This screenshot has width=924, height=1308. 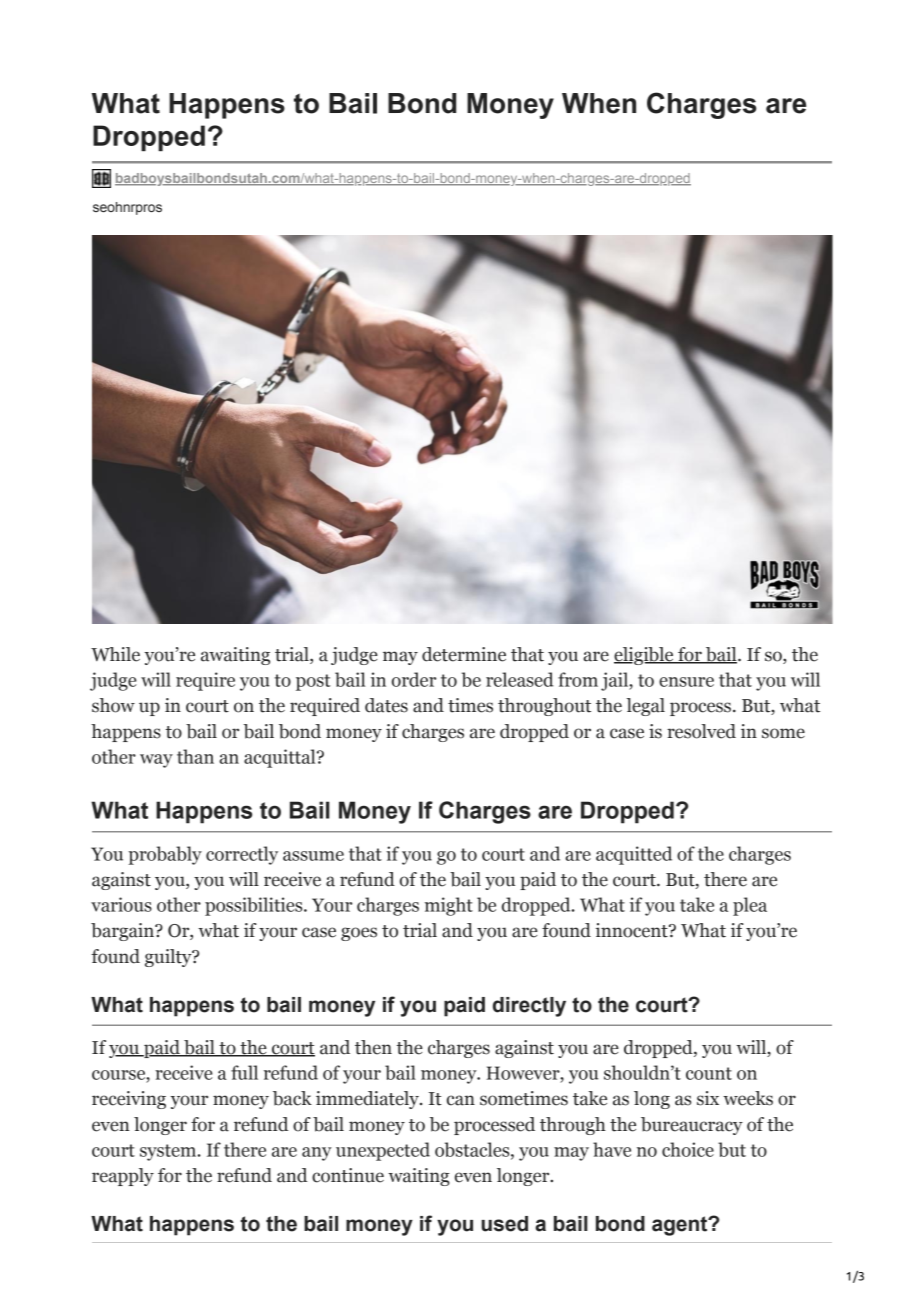 What do you see at coordinates (359, 934) in the screenshot?
I see `goes` at bounding box center [359, 934].
